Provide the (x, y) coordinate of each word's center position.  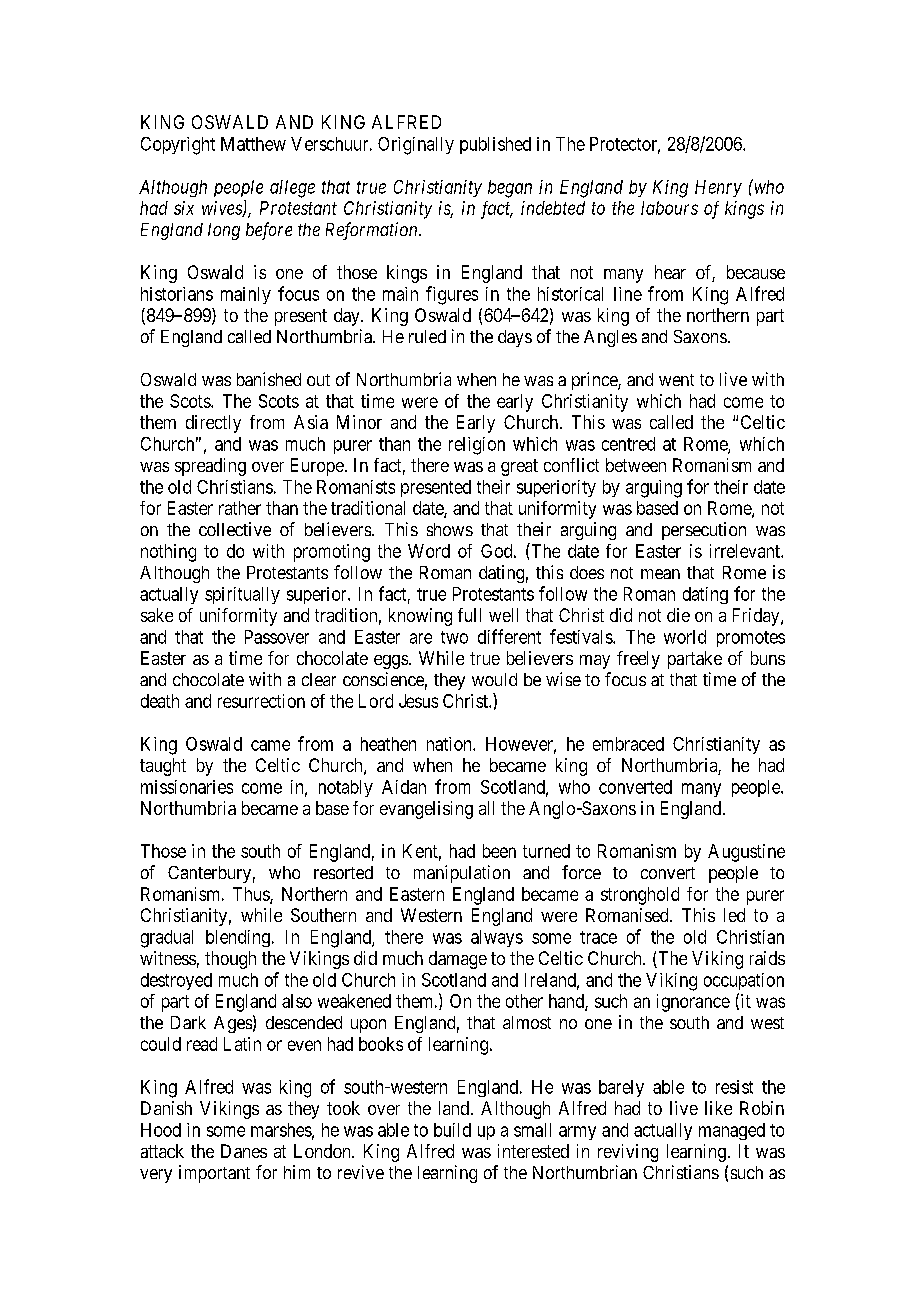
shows (450, 529)
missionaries (187, 787)
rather (240, 508)
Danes (244, 1151)
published (495, 145)
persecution (704, 531)
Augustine (746, 853)
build (452, 1130)
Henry (718, 188)
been (499, 851)
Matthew (253, 144)
